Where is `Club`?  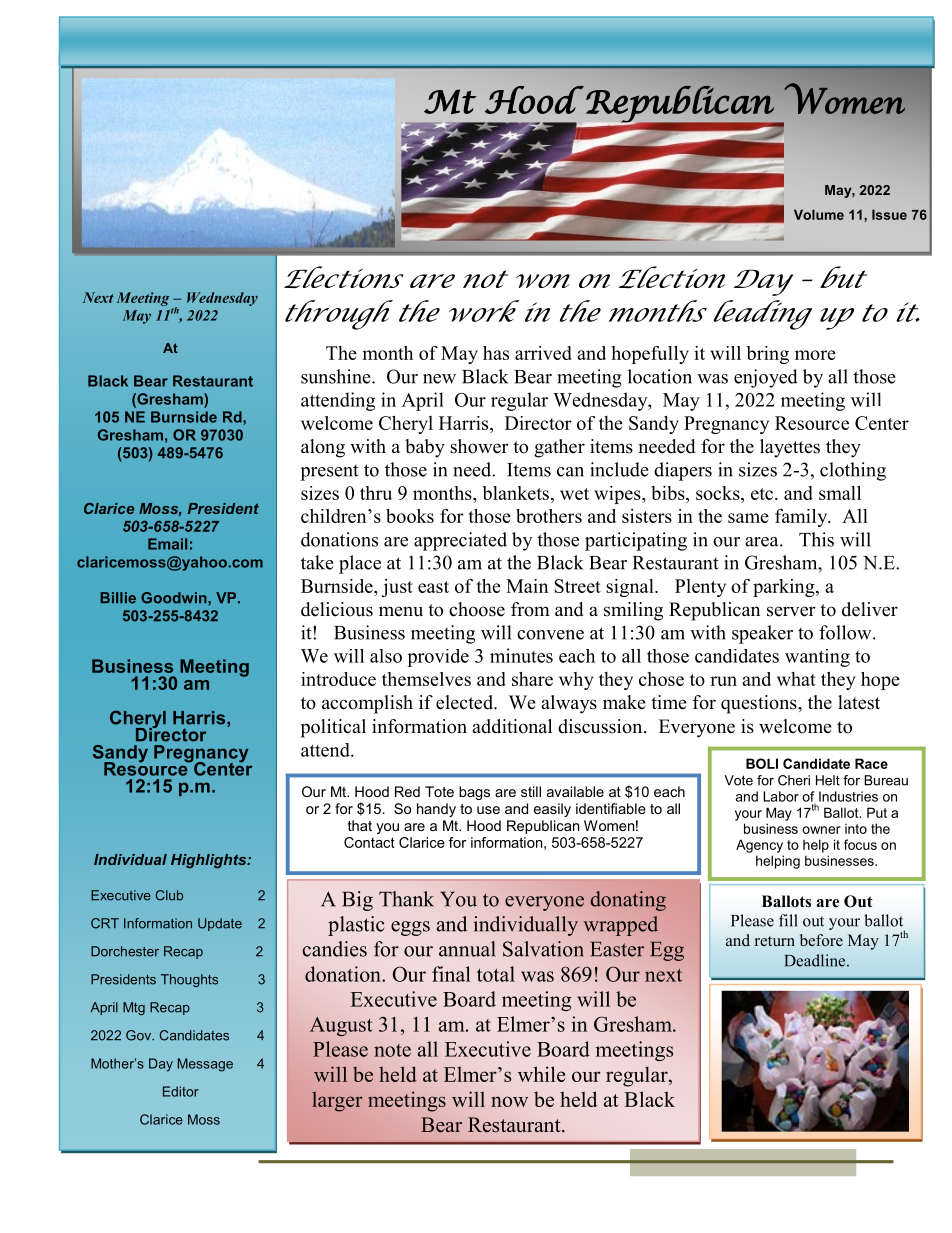 Club is located at coordinates (169, 895).
